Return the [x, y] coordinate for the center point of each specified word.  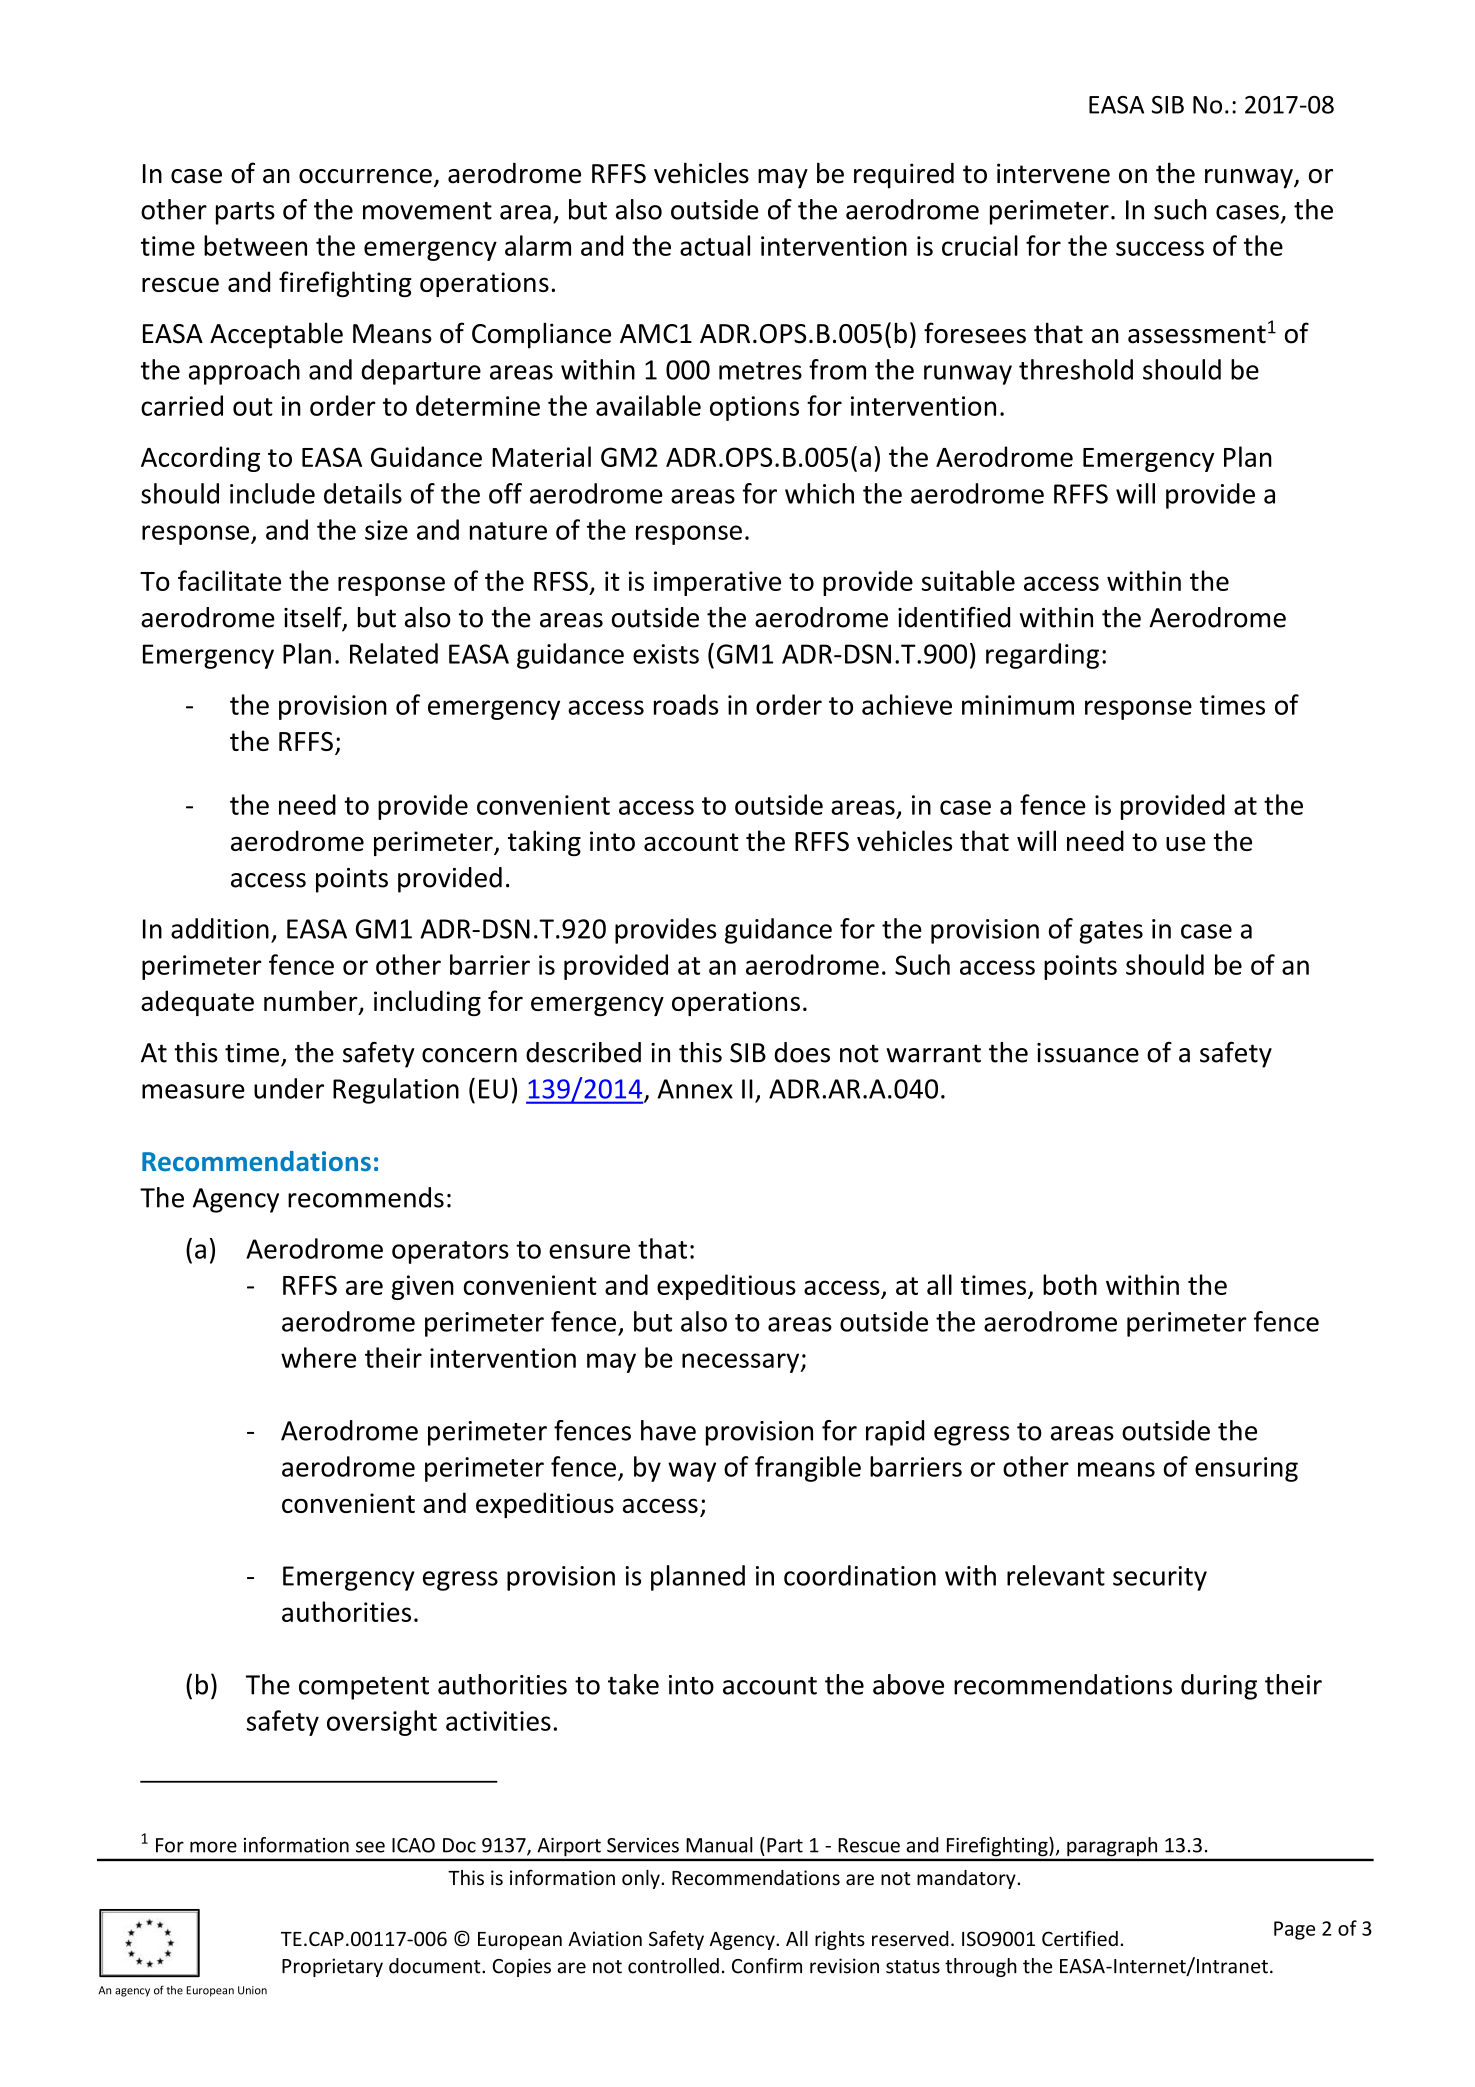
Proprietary [332, 1967]
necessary [742, 1363]
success [1160, 248]
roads [686, 704]
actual [715, 245]
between [255, 245]
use [1186, 843]
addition [220, 928]
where [318, 1357]
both [1070, 1284]
